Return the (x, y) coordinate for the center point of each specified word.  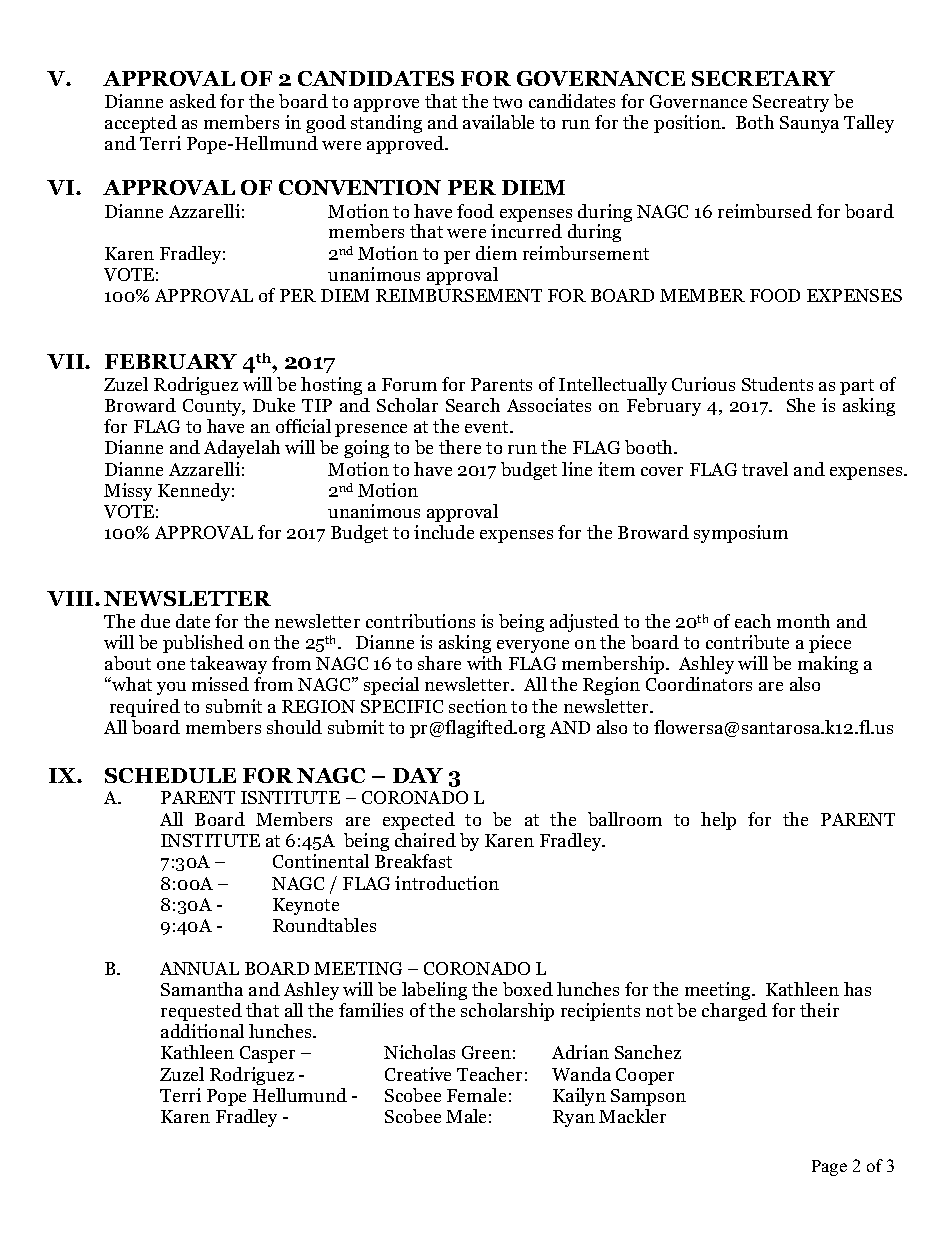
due (155, 621)
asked (193, 101)
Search (473, 405)
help (718, 821)
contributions (420, 621)
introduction (447, 883)
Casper (267, 1054)
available (498, 122)
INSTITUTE (210, 840)
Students (777, 384)
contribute (747, 642)
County (214, 407)
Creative (418, 1074)
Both (755, 122)
